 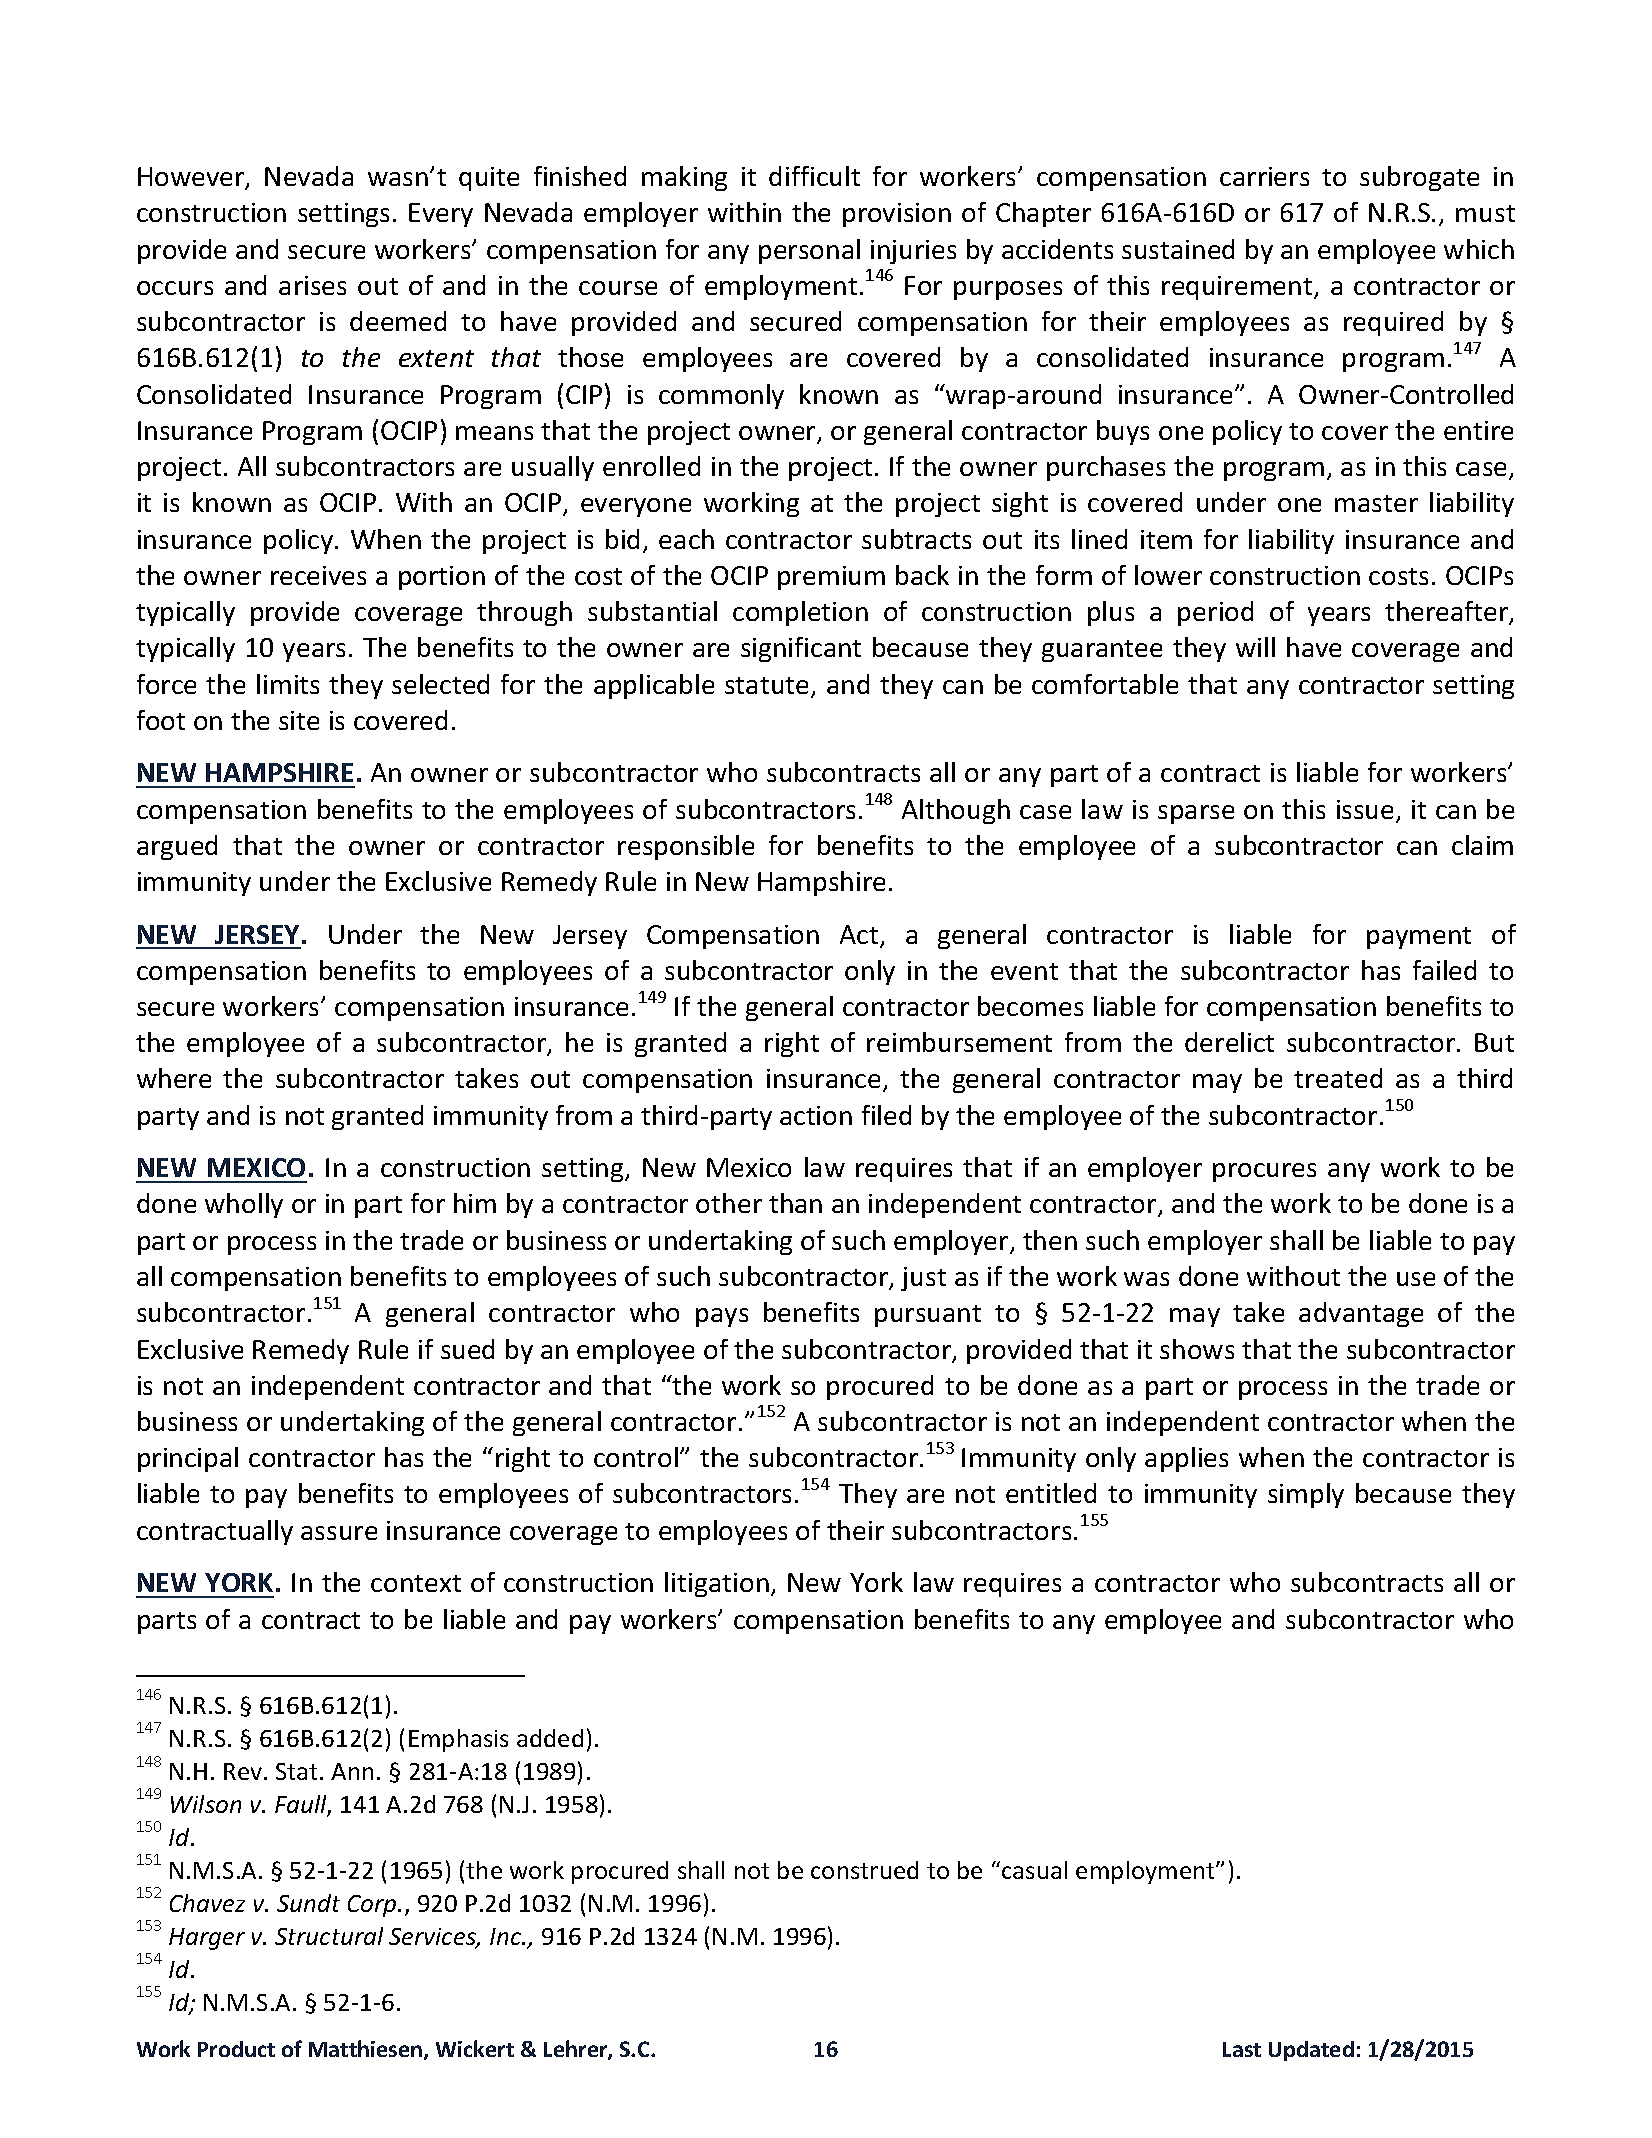 I want to click on action, so click(x=816, y=1115).
